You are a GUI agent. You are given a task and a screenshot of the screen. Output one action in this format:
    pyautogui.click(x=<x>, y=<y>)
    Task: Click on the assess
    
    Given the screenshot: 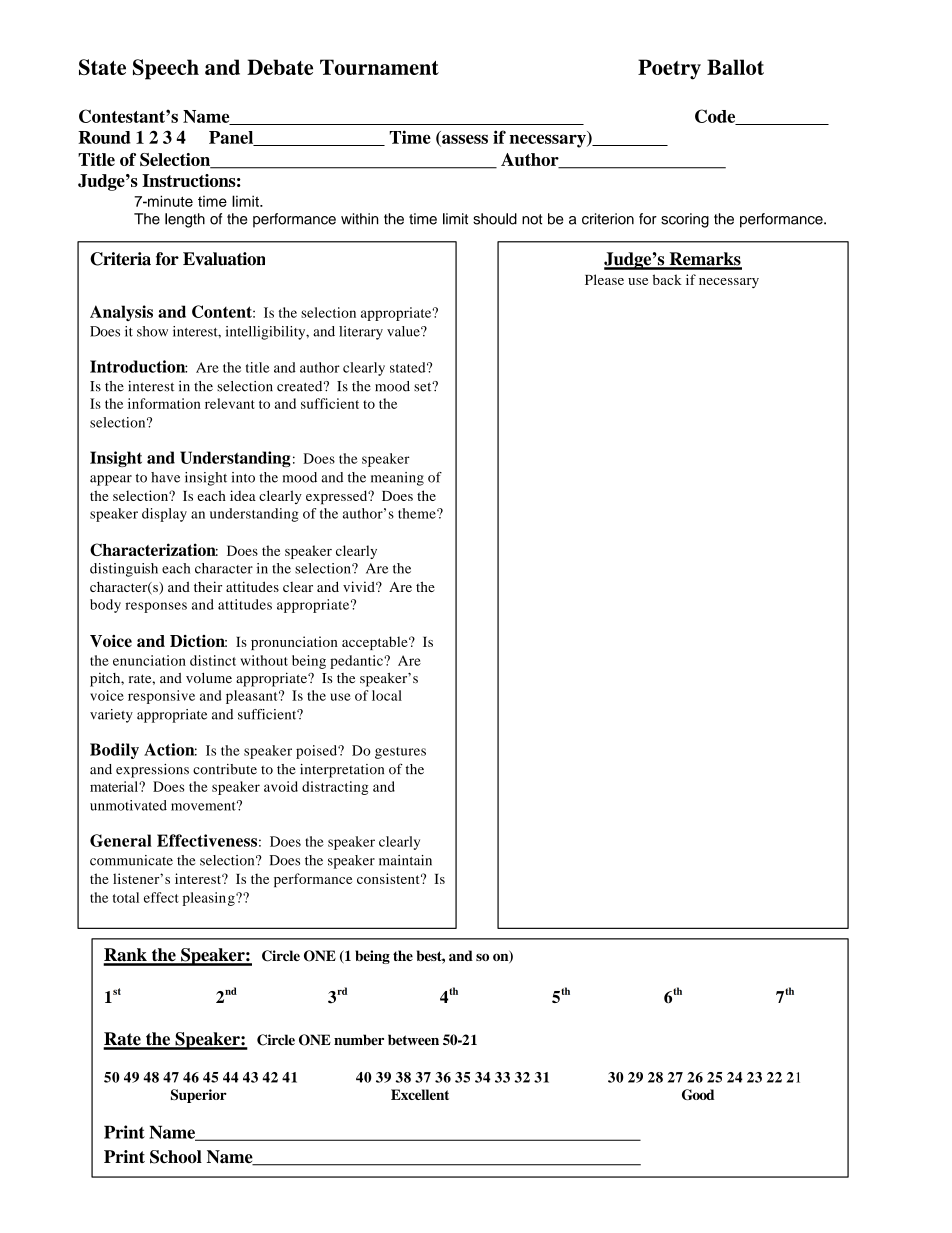 What is the action you would take?
    pyautogui.click(x=464, y=140)
